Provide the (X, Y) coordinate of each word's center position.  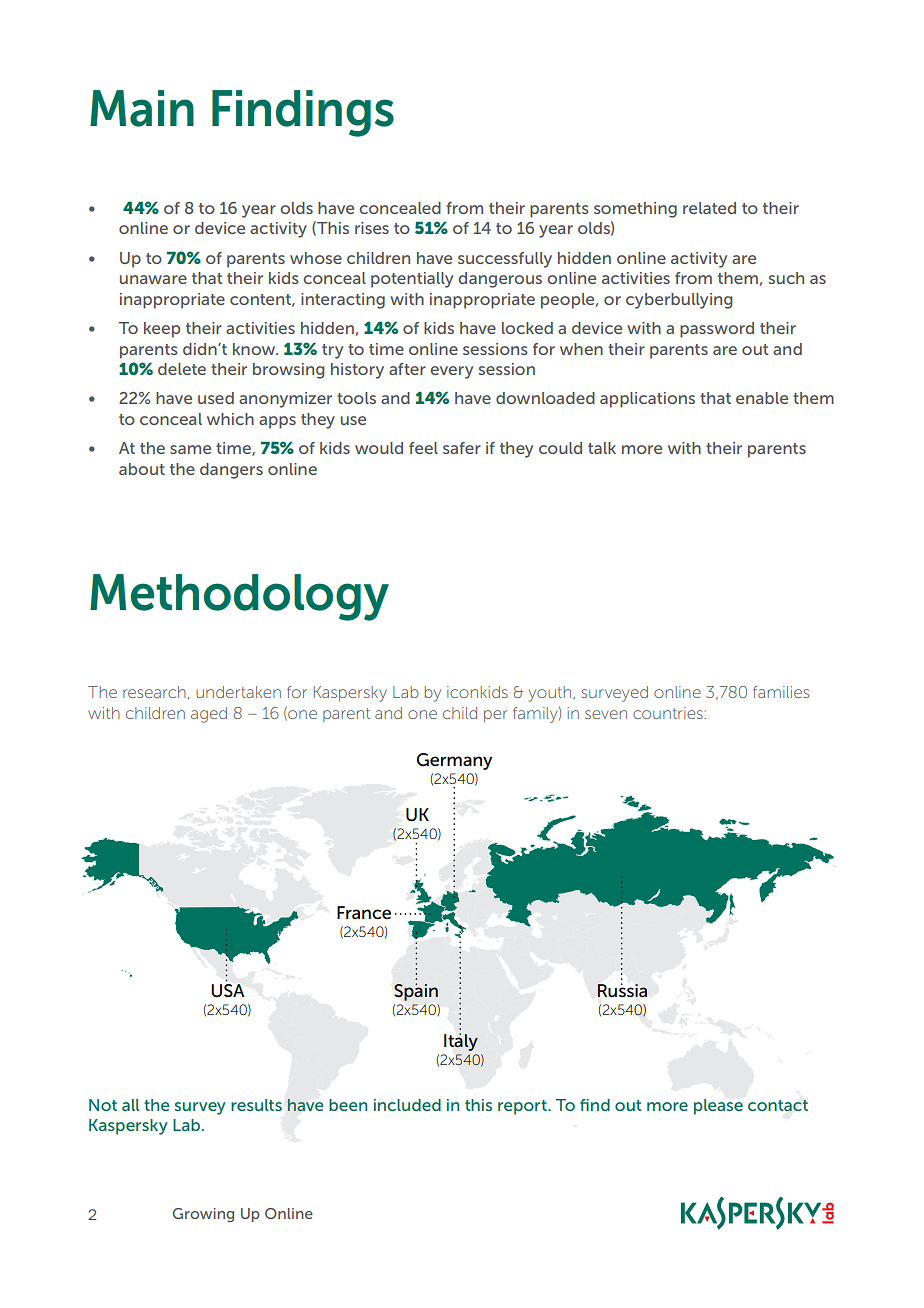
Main (142, 108)
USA (228, 991)
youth (550, 694)
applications (647, 400)
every (451, 372)
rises (372, 228)
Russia (622, 990)
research (154, 692)
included (407, 1105)
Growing (203, 1215)
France (364, 913)
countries (669, 713)
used (216, 398)
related (709, 208)
